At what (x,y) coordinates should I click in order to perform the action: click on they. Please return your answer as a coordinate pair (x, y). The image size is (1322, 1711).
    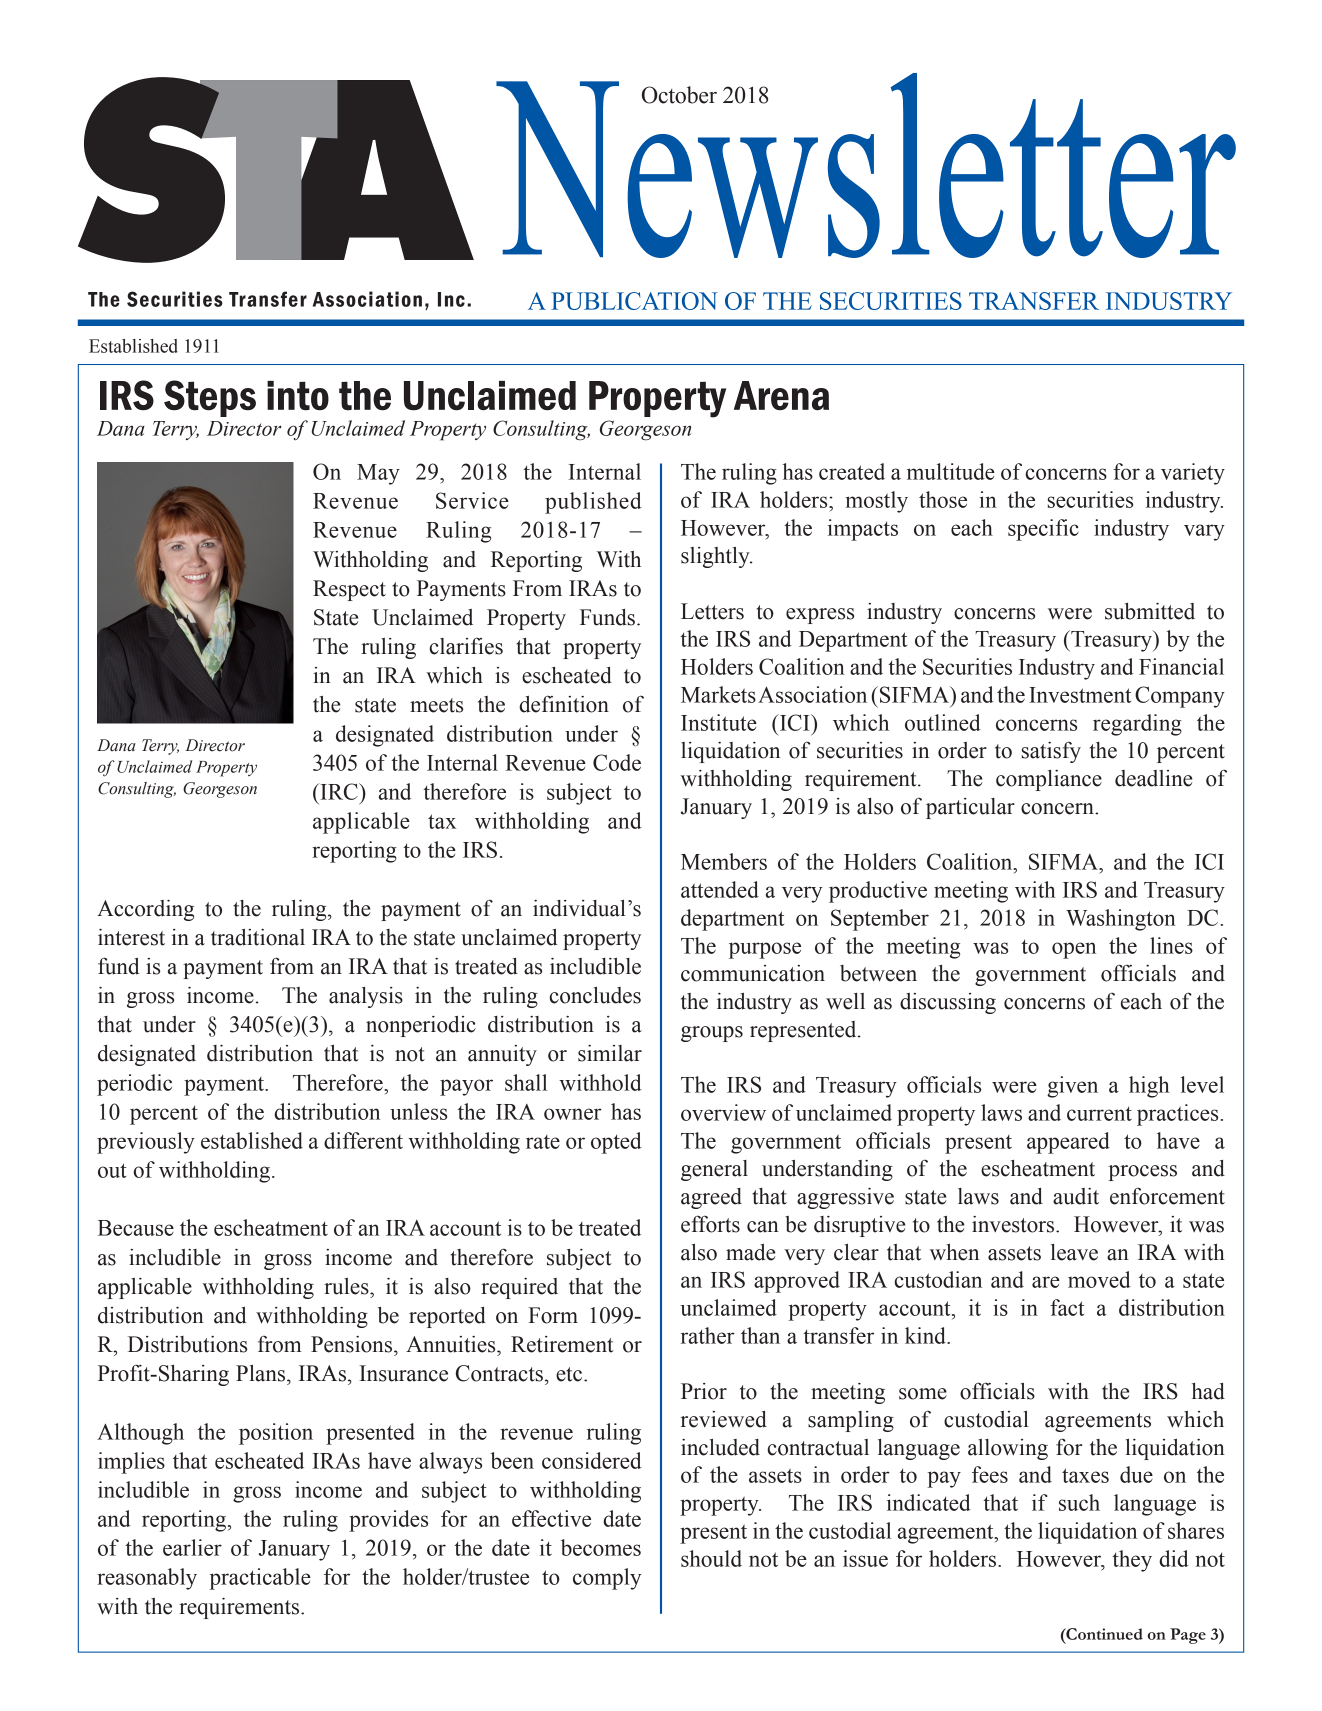
    Looking at the image, I should click on (1132, 1561).
